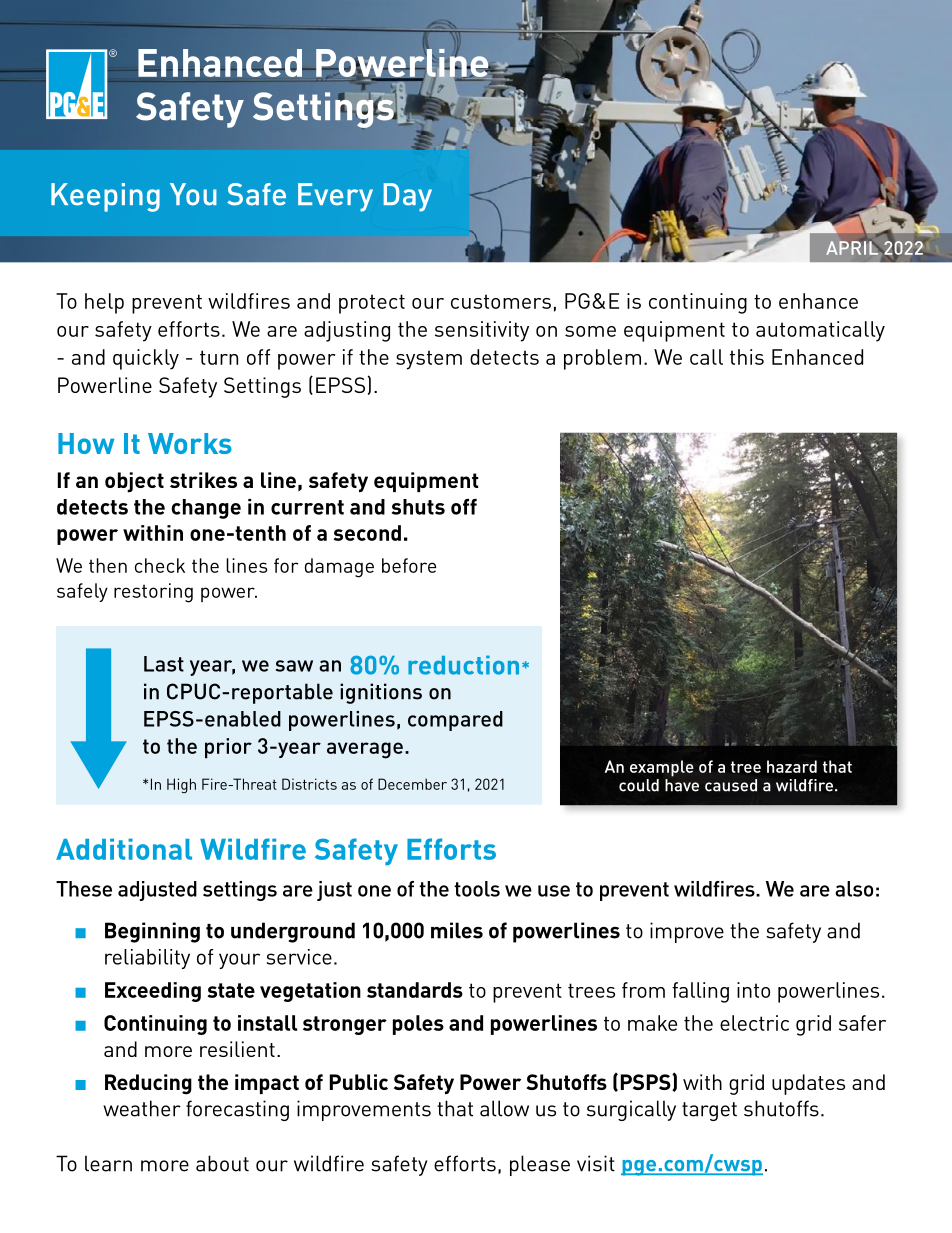 This image has width=952, height=1233. Describe the element at coordinates (504, 1108) in the image. I see `allow` at that location.
